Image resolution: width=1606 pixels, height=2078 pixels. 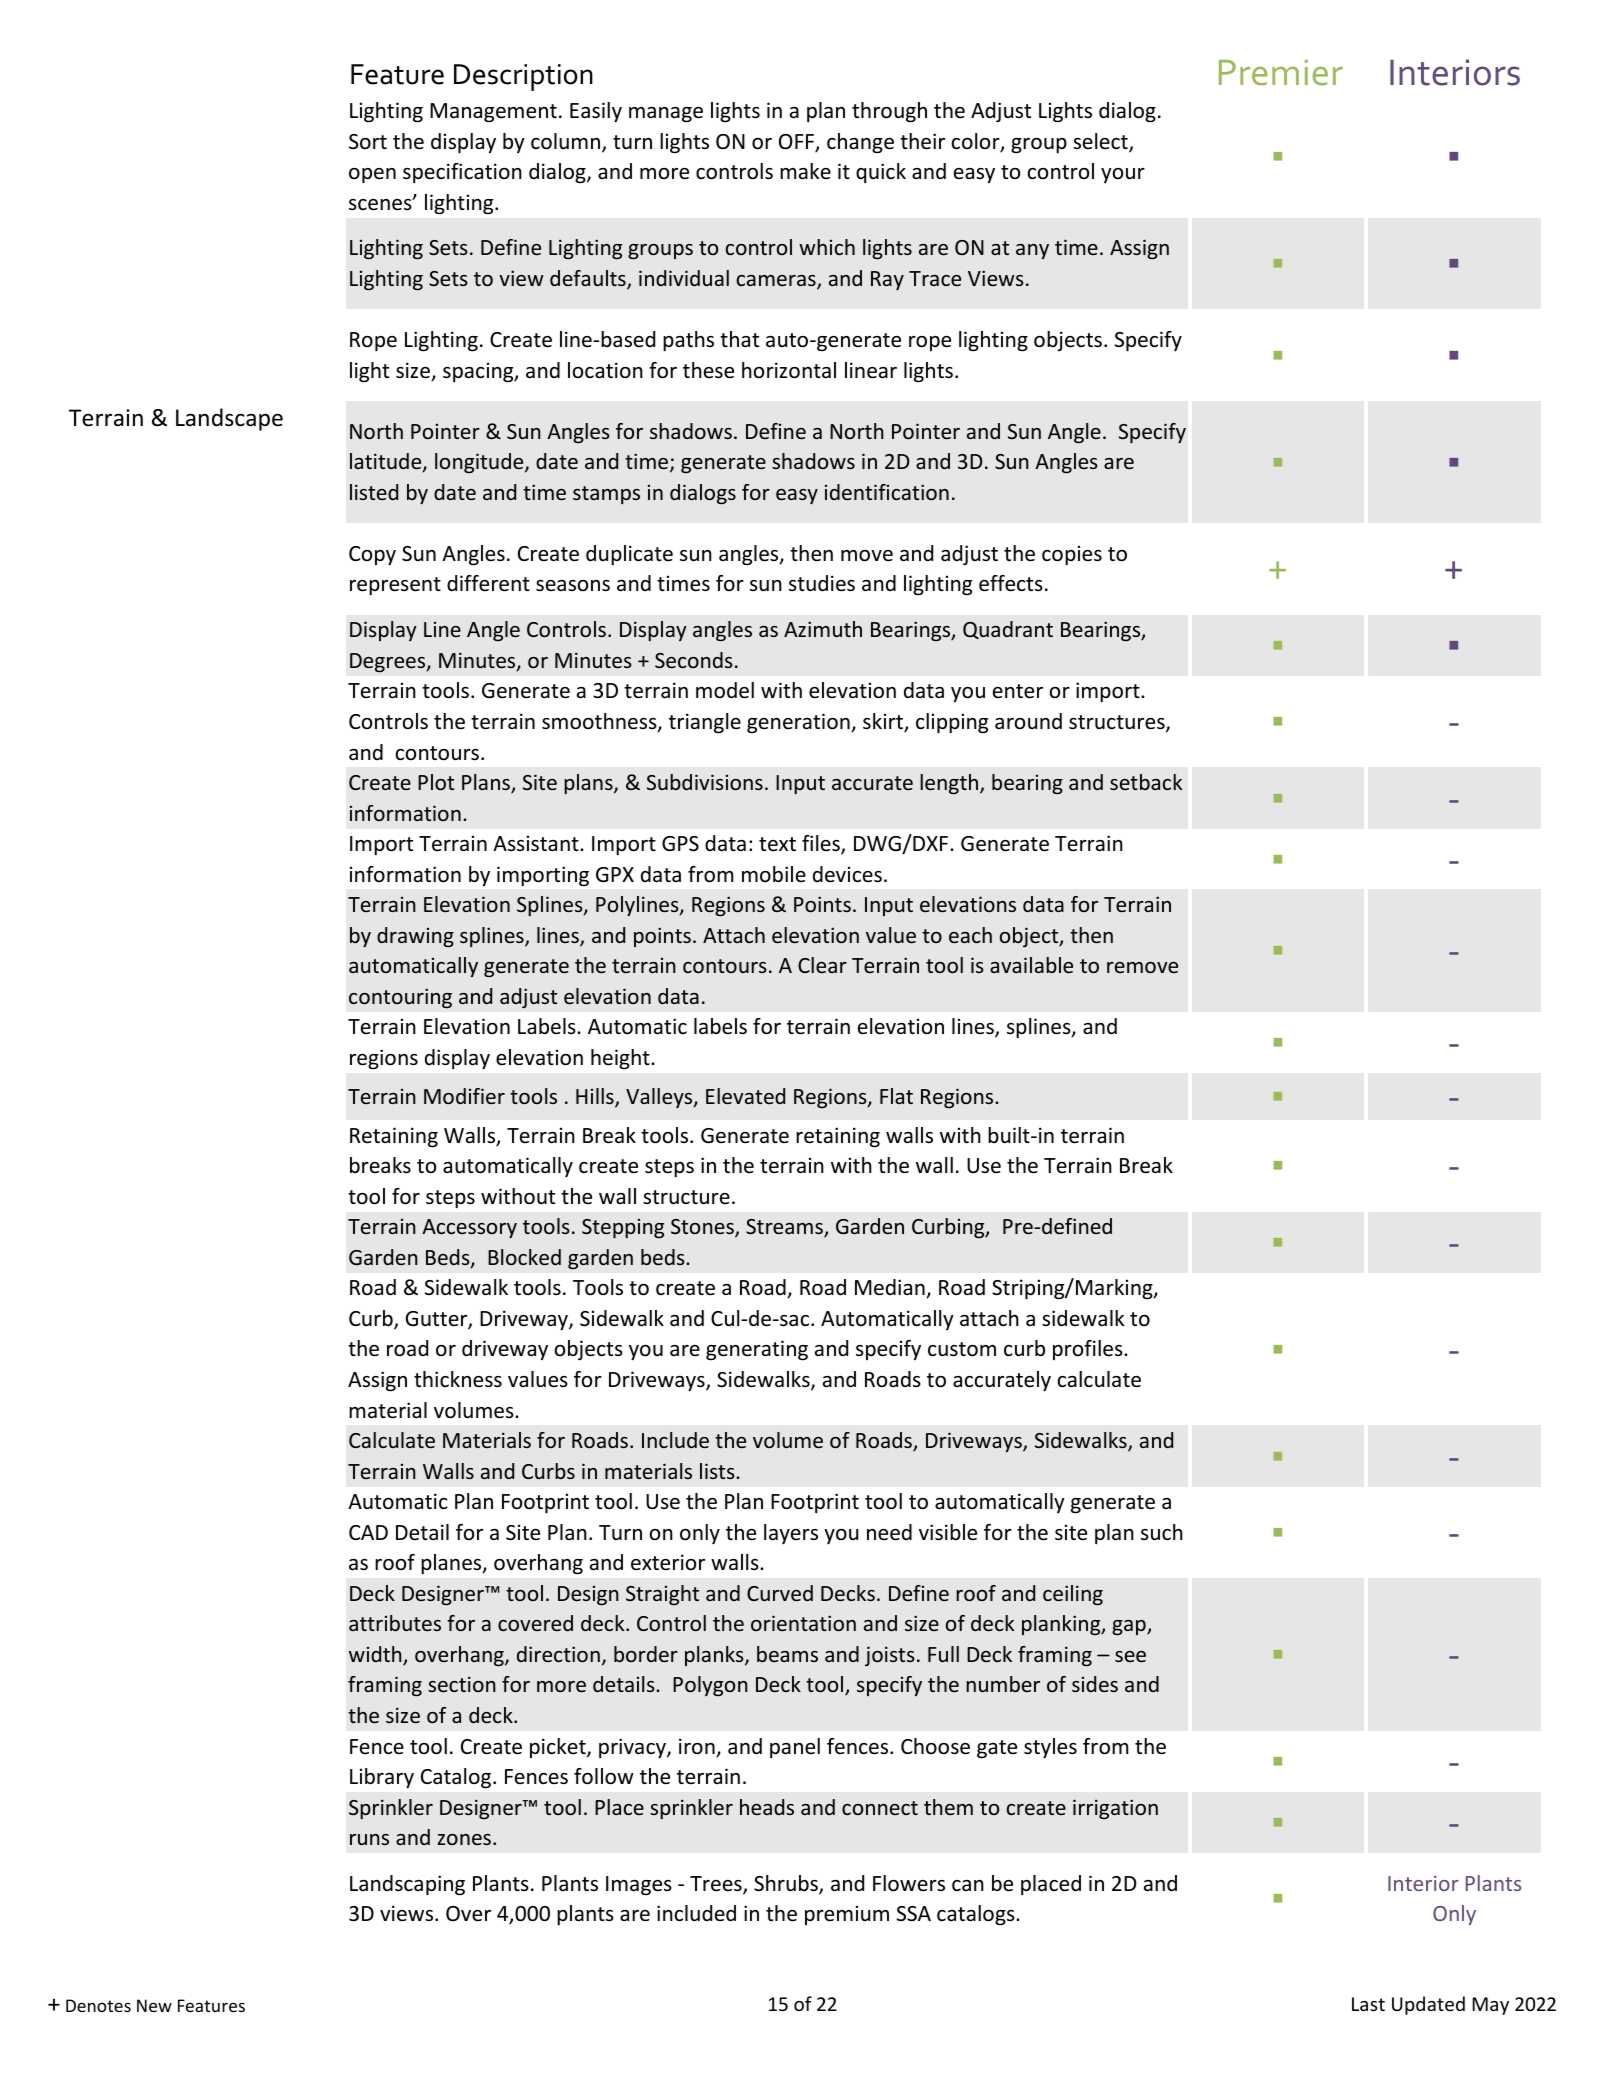 I want to click on custom, so click(x=962, y=1349).
